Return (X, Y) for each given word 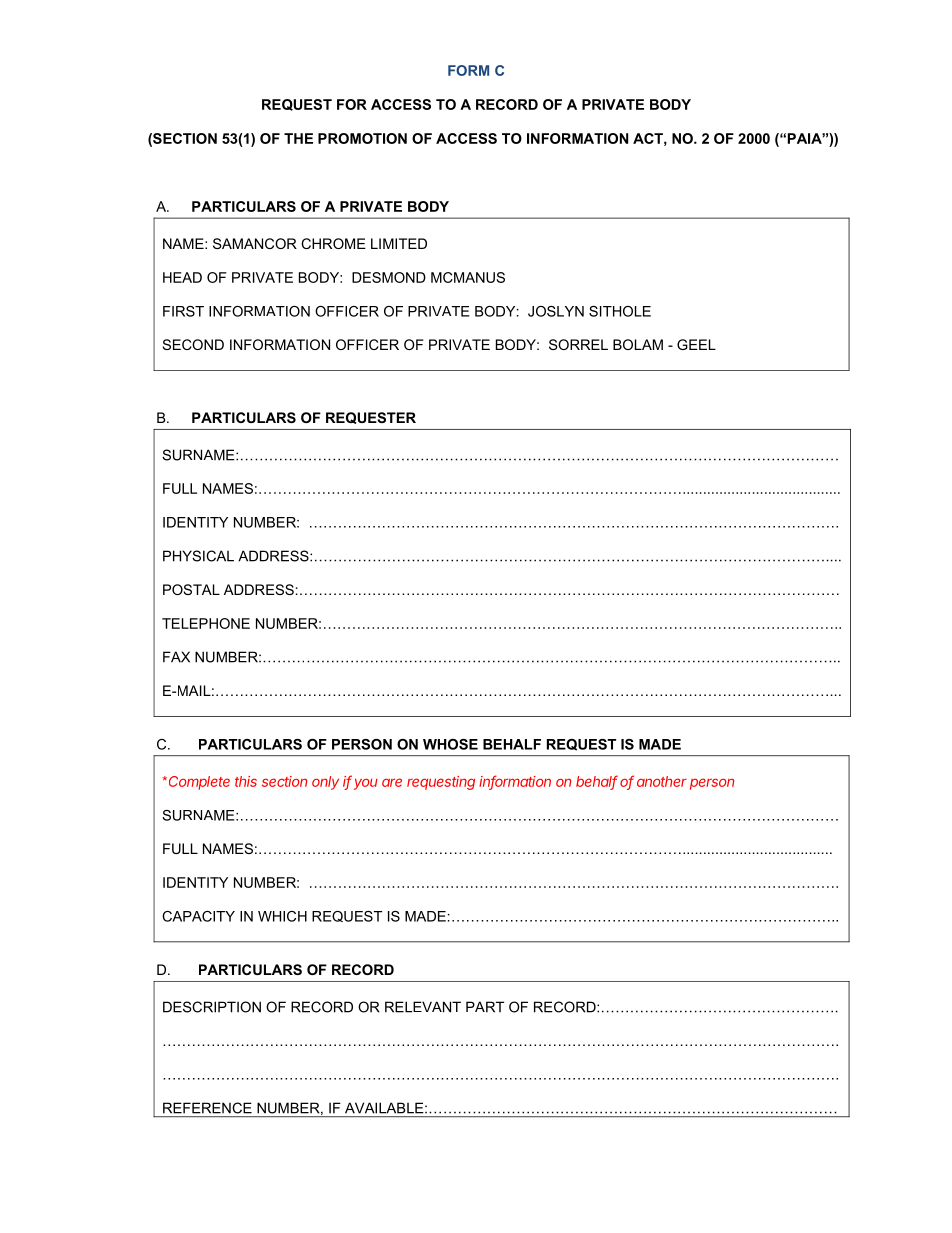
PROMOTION (362, 138)
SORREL (578, 344)
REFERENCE (207, 1108)
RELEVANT (423, 1007)
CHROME (333, 243)
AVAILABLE (385, 1108)
